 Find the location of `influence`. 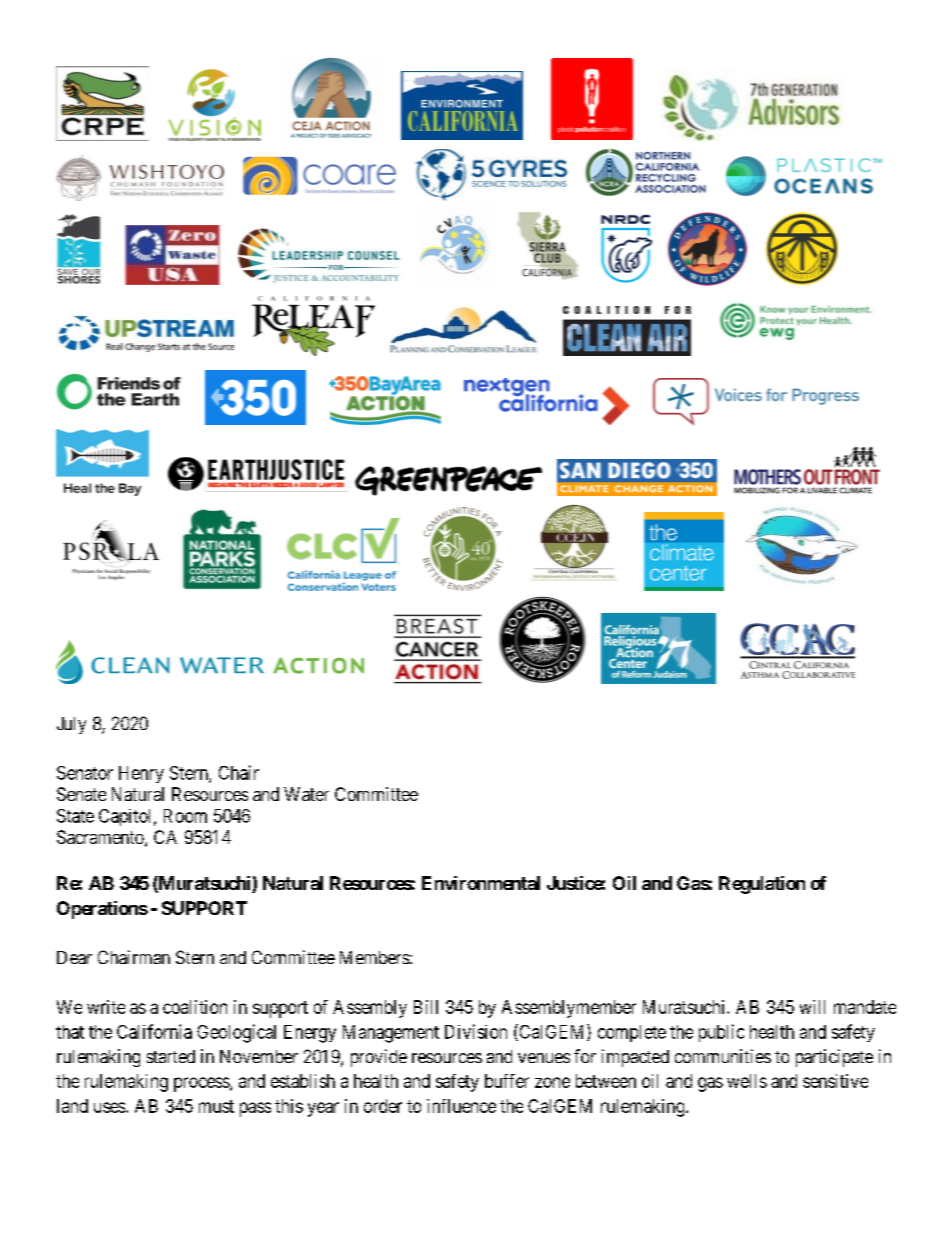

influence is located at coordinates (461, 1106).
